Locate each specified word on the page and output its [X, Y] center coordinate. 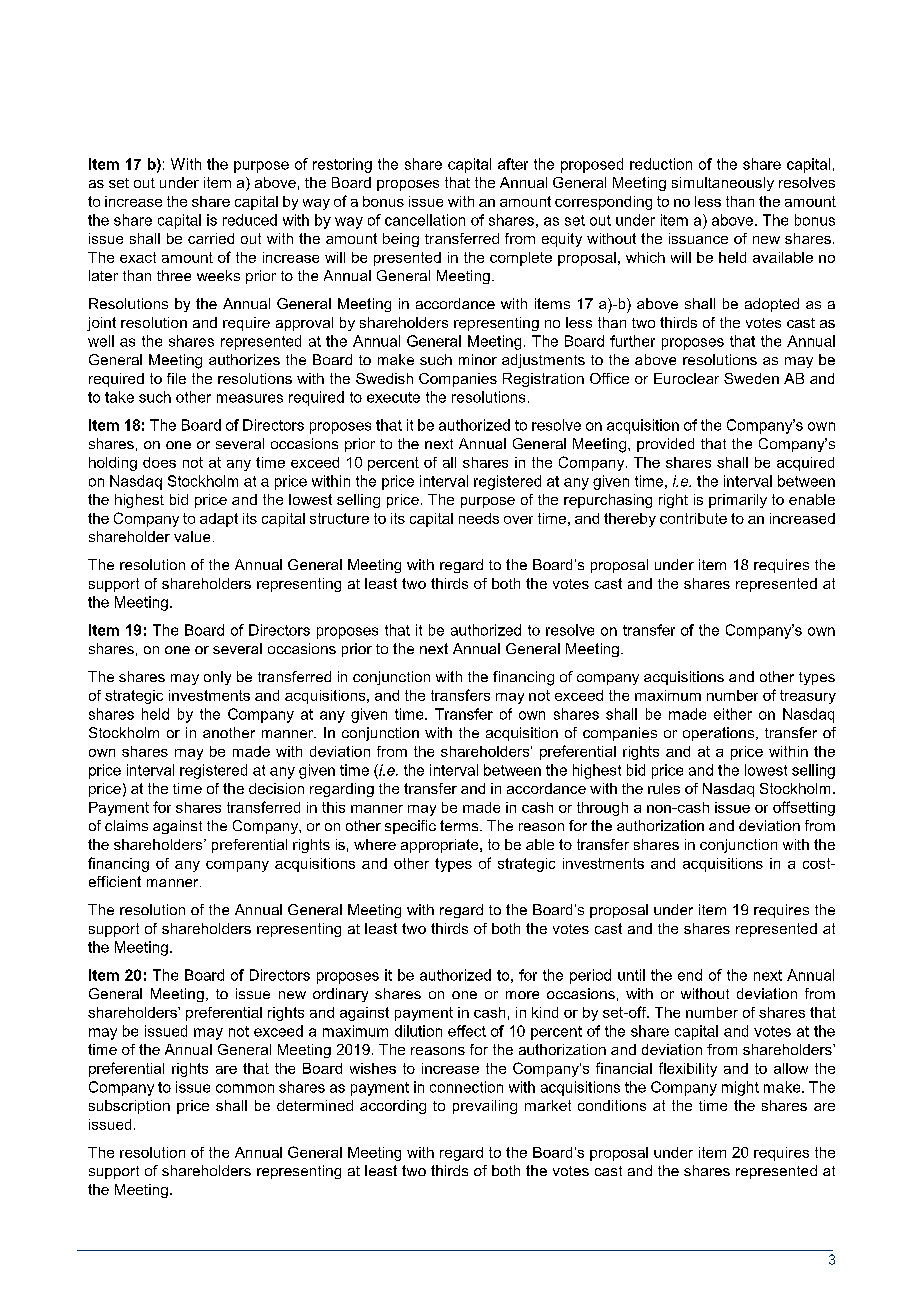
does [159, 462]
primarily [738, 501]
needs [479, 518]
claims [126, 825]
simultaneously [723, 184]
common [245, 1088]
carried [211, 238]
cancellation [425, 220]
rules [664, 788]
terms [460, 825]
